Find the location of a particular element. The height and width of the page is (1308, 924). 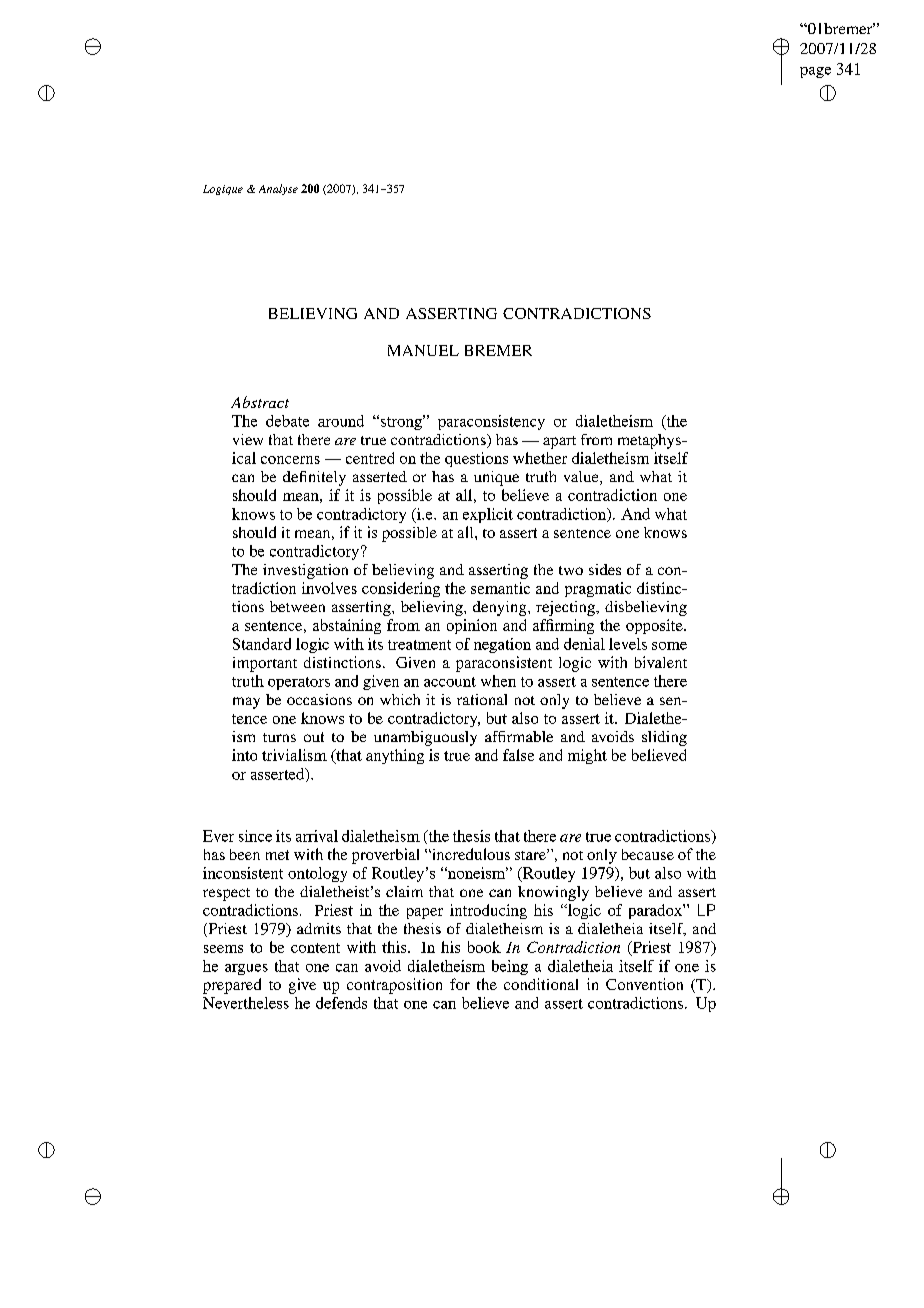

explicit is located at coordinates (488, 515).
